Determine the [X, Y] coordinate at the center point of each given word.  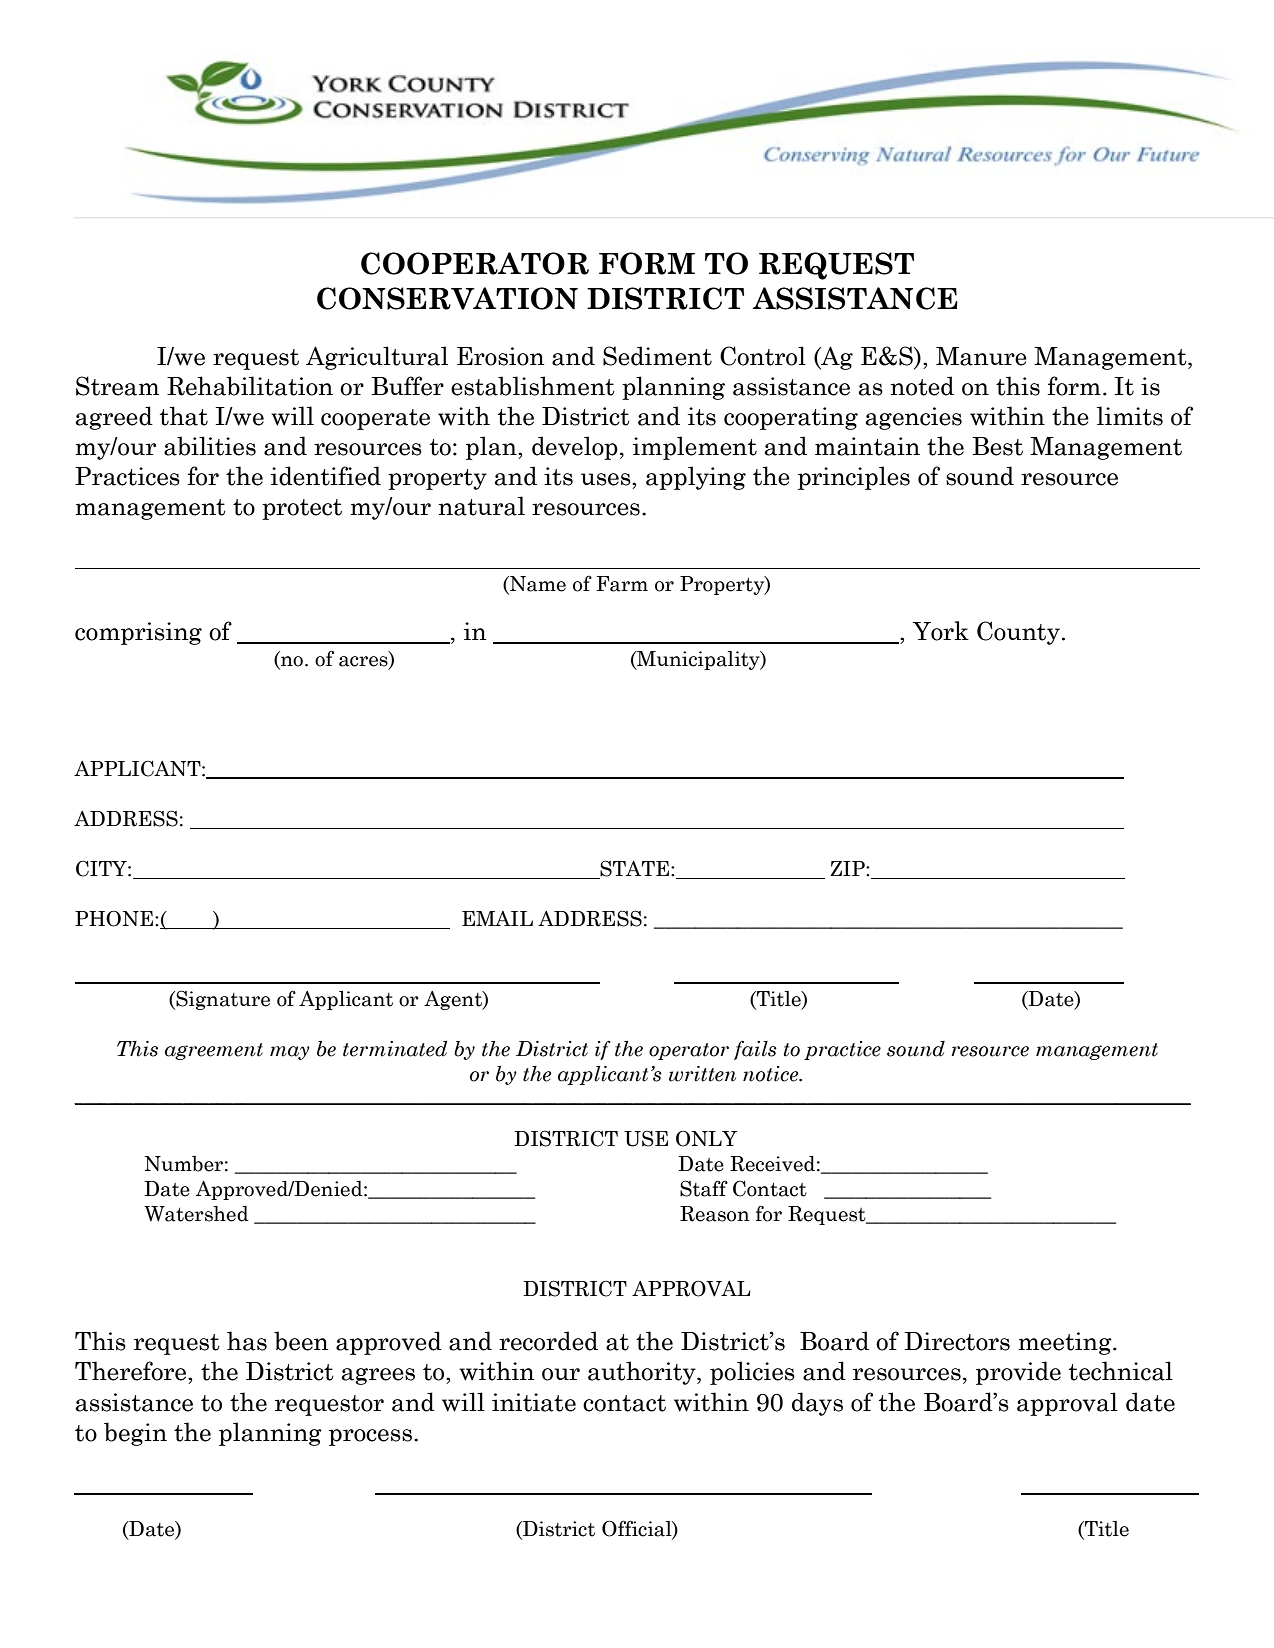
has [247, 1341]
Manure [981, 356]
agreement [214, 1051]
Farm [622, 584]
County [1018, 633]
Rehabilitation [250, 386]
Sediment [657, 356]
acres [364, 662]
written [702, 1074]
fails [755, 1050]
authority [643, 1373]
